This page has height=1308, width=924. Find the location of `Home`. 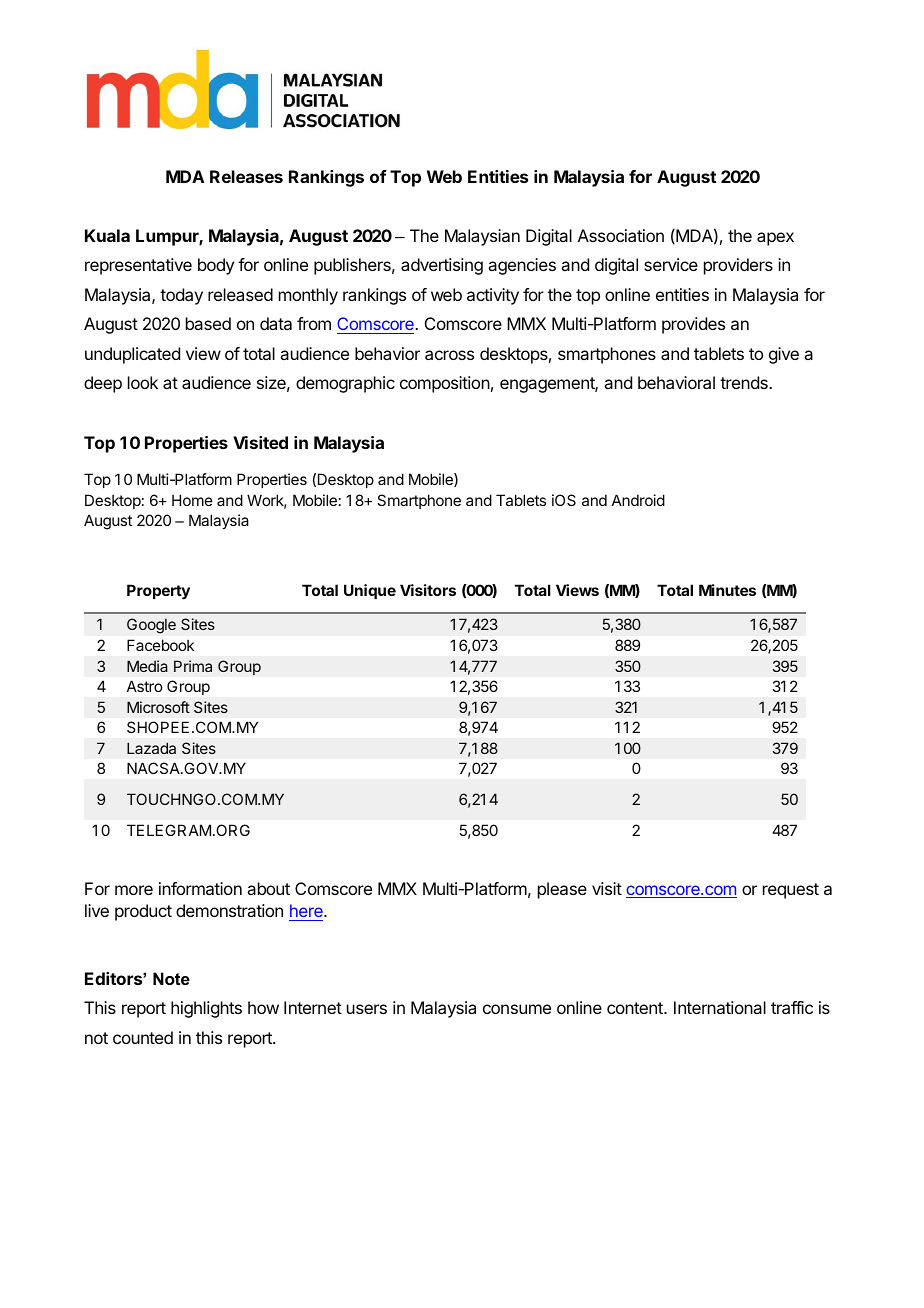

Home is located at coordinates (192, 500).
